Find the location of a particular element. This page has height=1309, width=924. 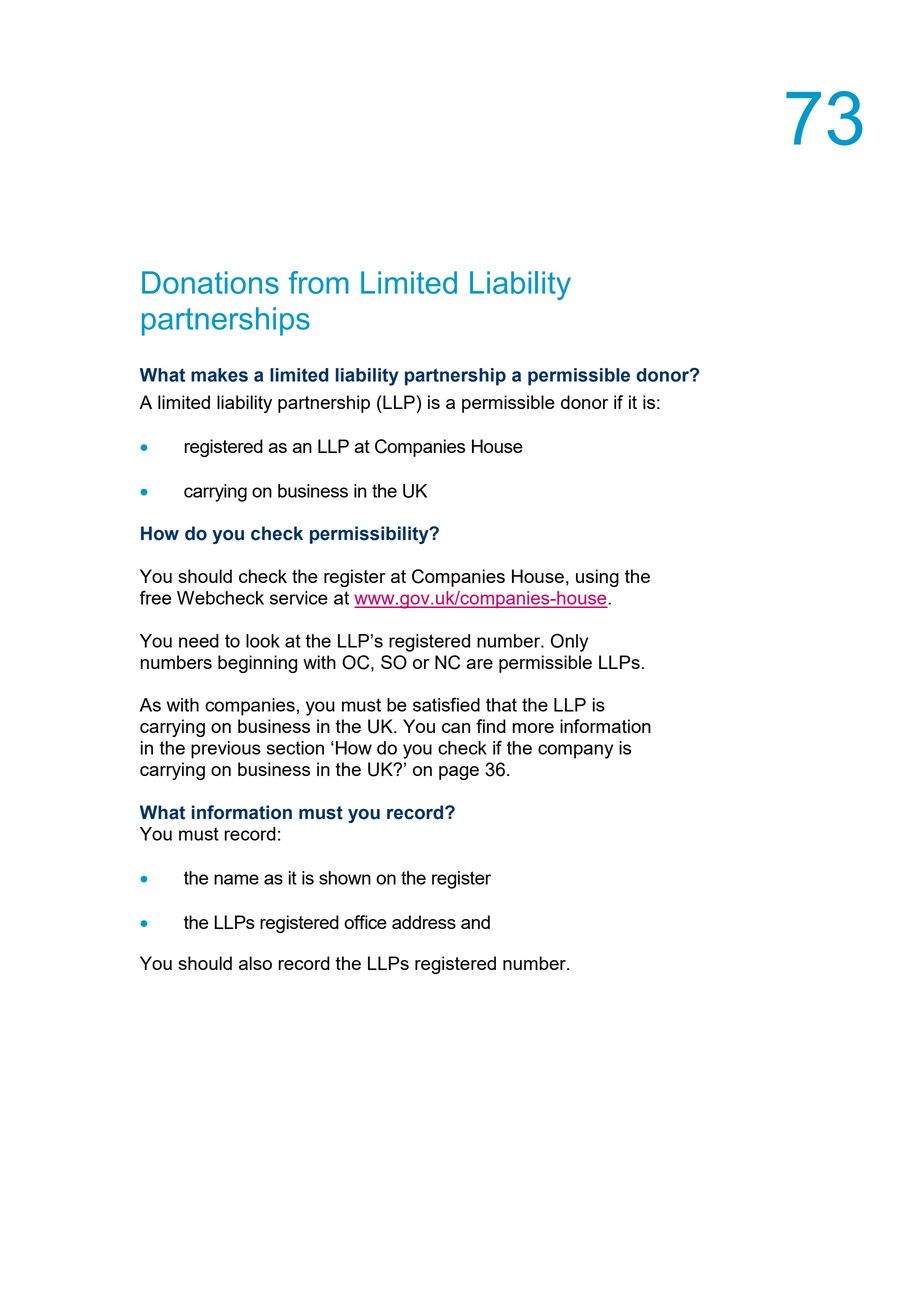

also is located at coordinates (255, 963).
